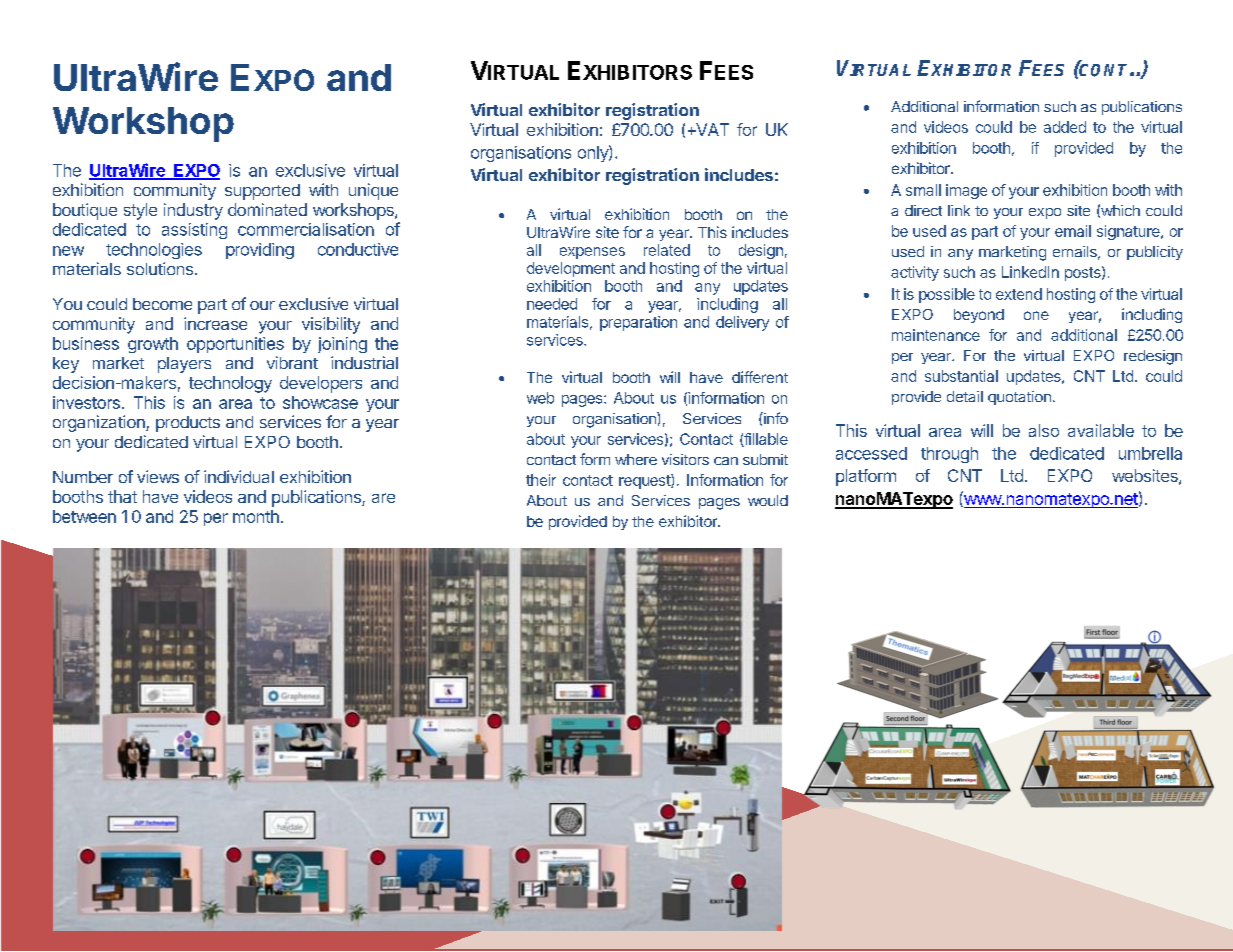 The width and height of the screenshot is (1233, 952). I want to click on preparation, so click(638, 323).
